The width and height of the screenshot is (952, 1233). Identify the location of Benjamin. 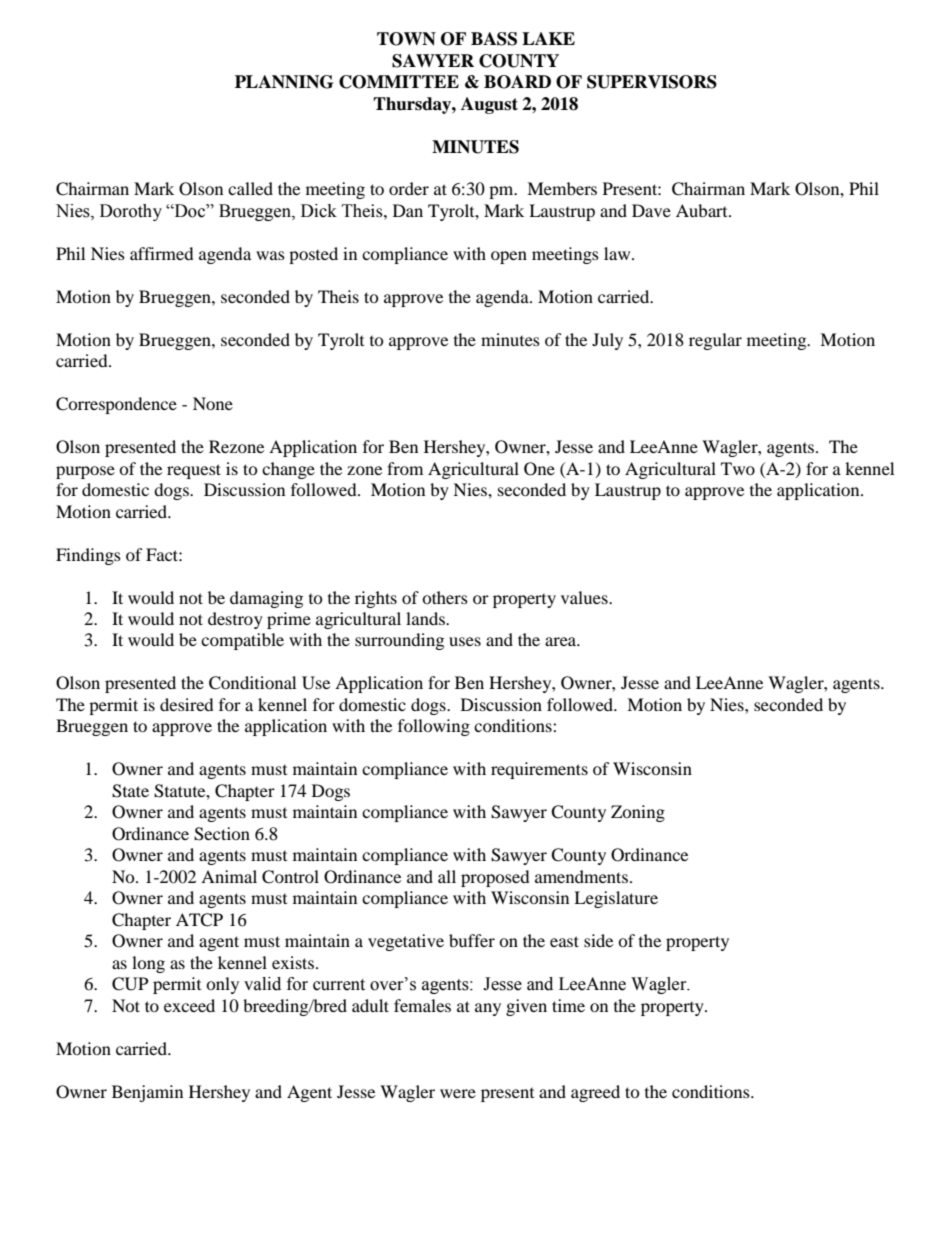
(147, 1093).
